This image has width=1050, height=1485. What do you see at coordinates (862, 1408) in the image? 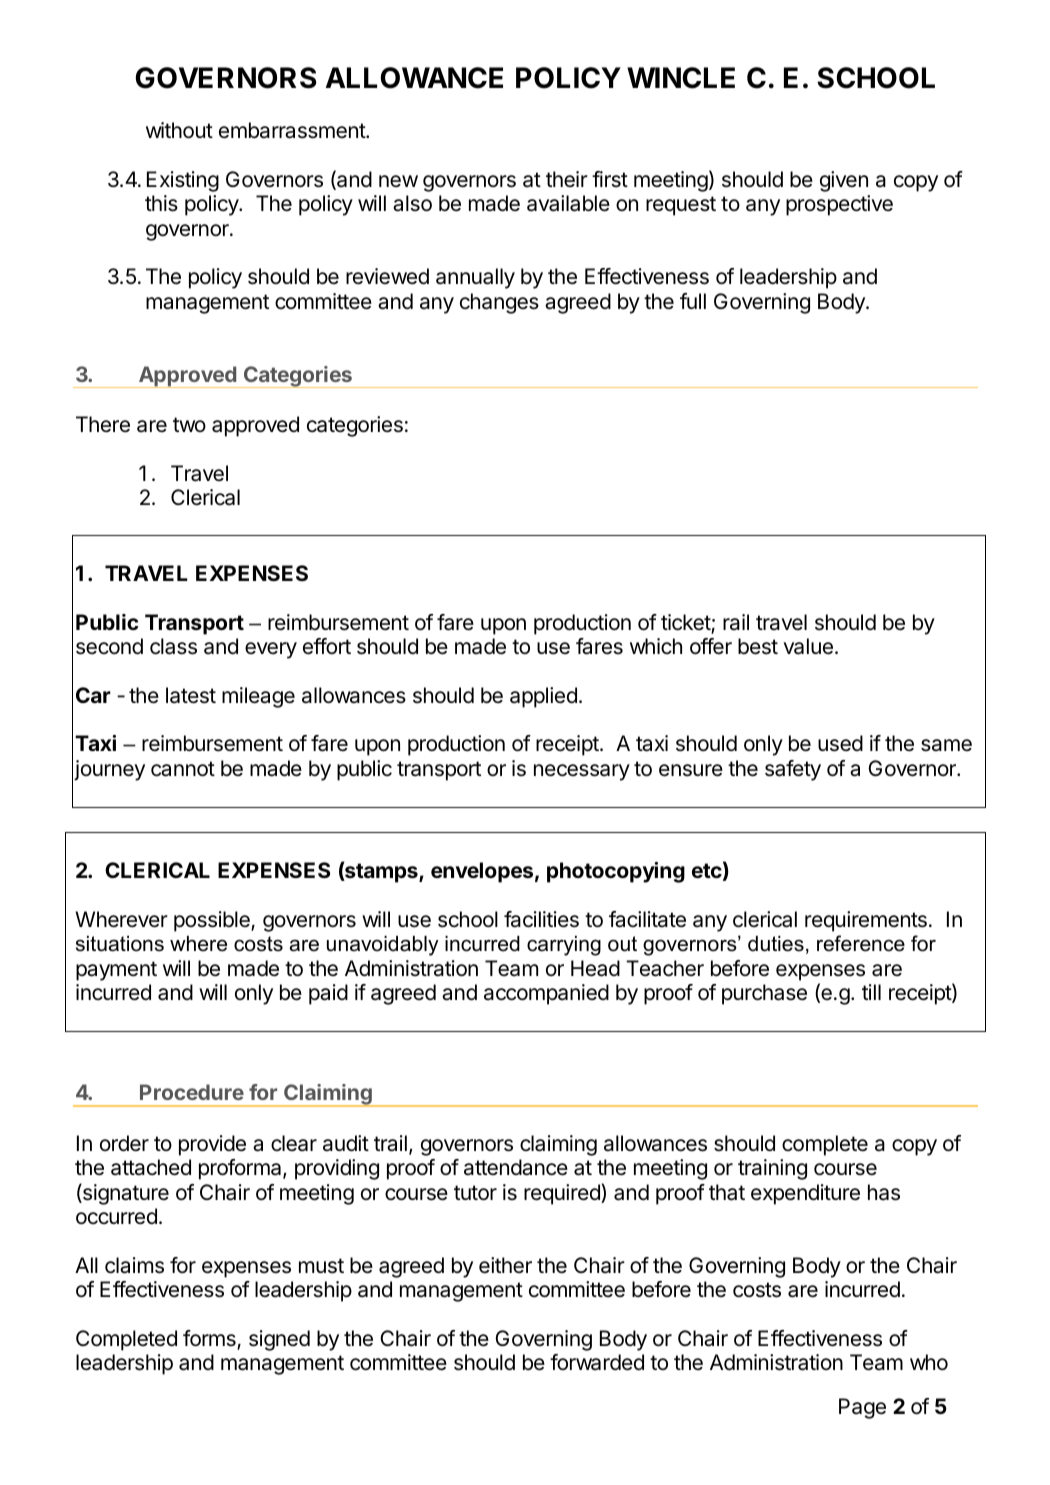
I see `Page` at bounding box center [862, 1408].
